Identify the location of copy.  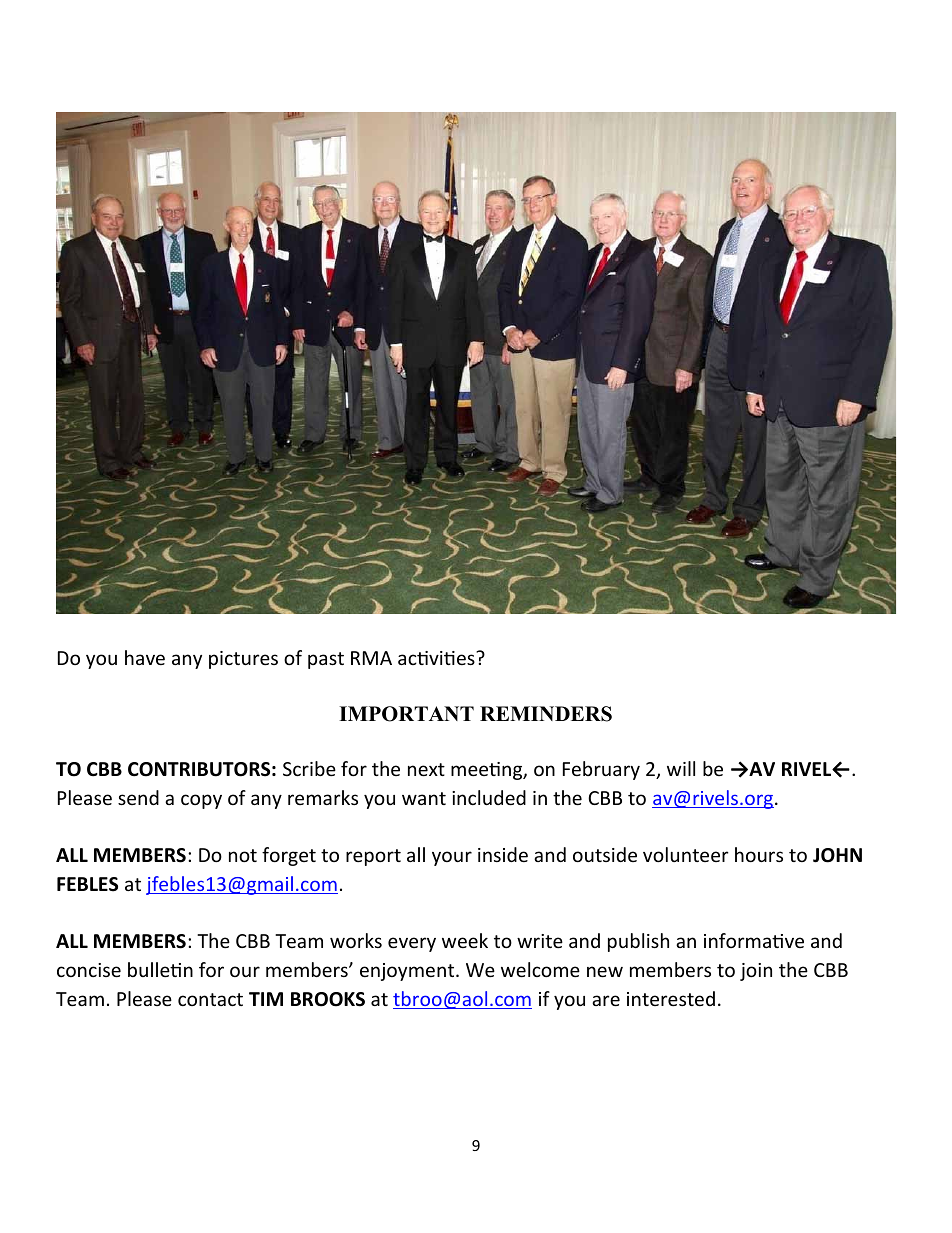
(201, 801).
